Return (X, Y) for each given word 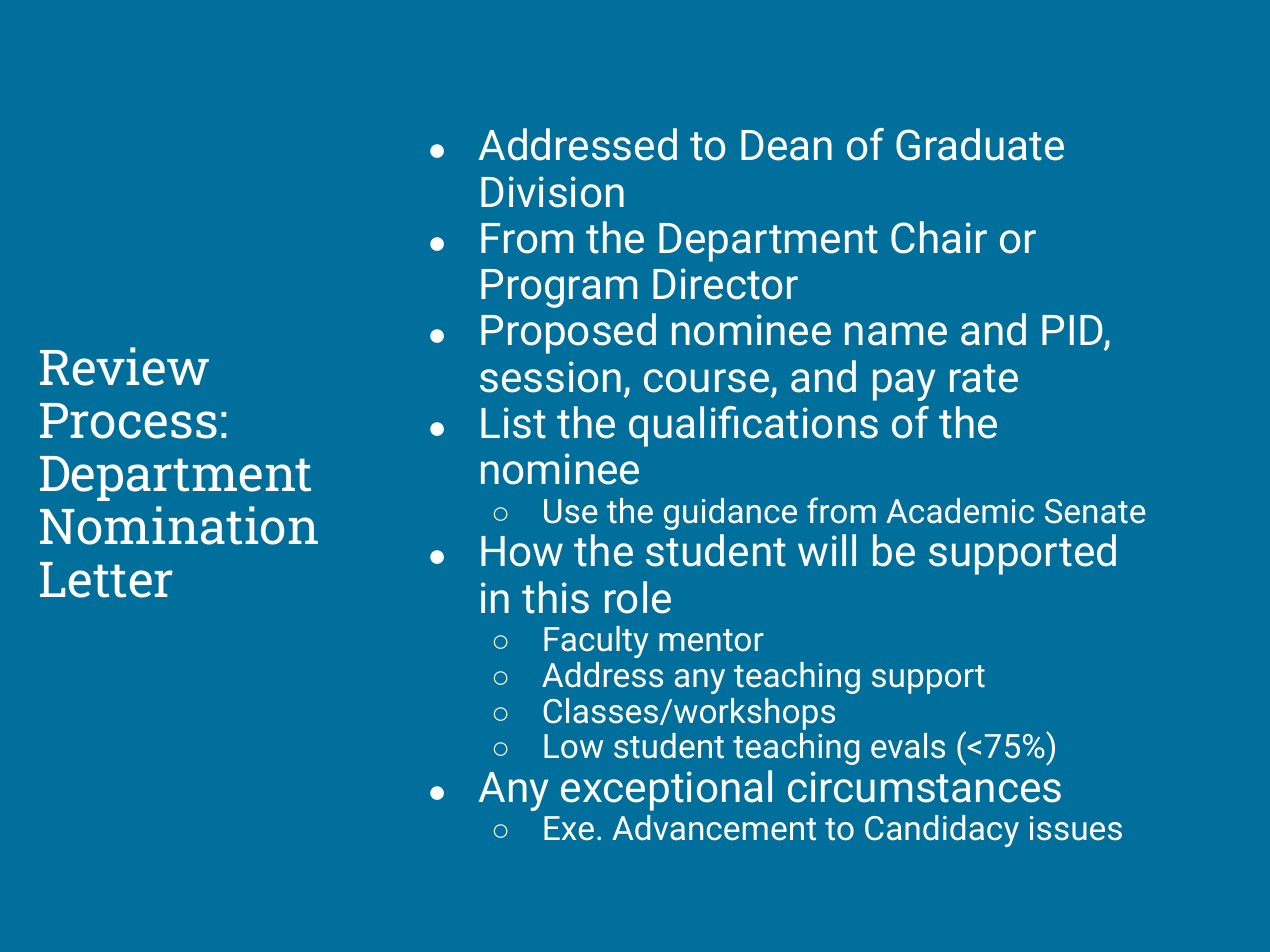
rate (984, 378)
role (638, 597)
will (827, 550)
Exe (569, 828)
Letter (106, 580)
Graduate (980, 144)
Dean (786, 145)
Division (552, 192)
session (550, 377)
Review (124, 366)
